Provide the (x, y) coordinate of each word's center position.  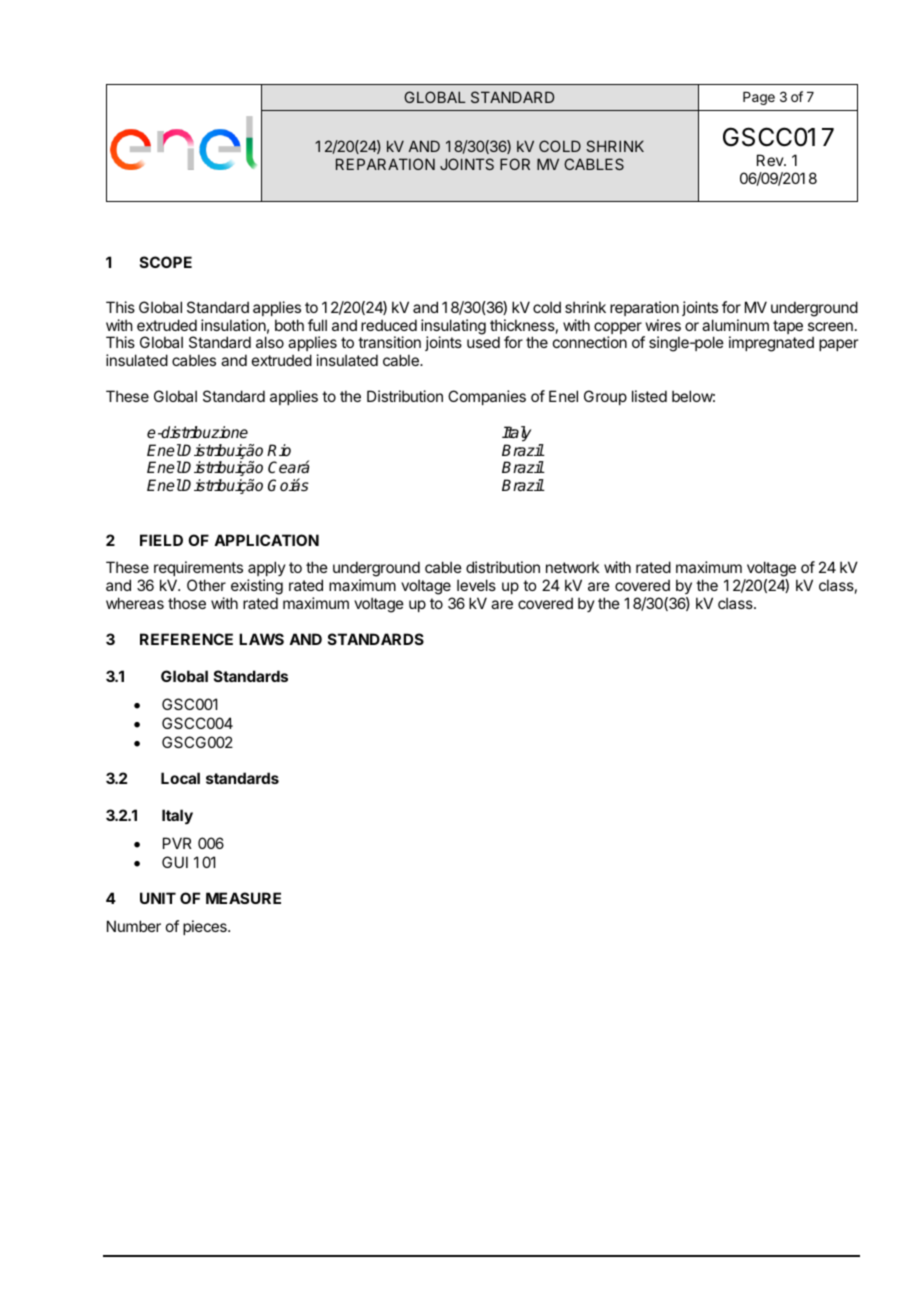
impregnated (771, 344)
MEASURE (243, 898)
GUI (175, 862)
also (270, 342)
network (572, 567)
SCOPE (166, 262)
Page (759, 98)
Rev (771, 160)
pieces (206, 927)
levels (476, 585)
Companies (487, 397)
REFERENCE (186, 639)
